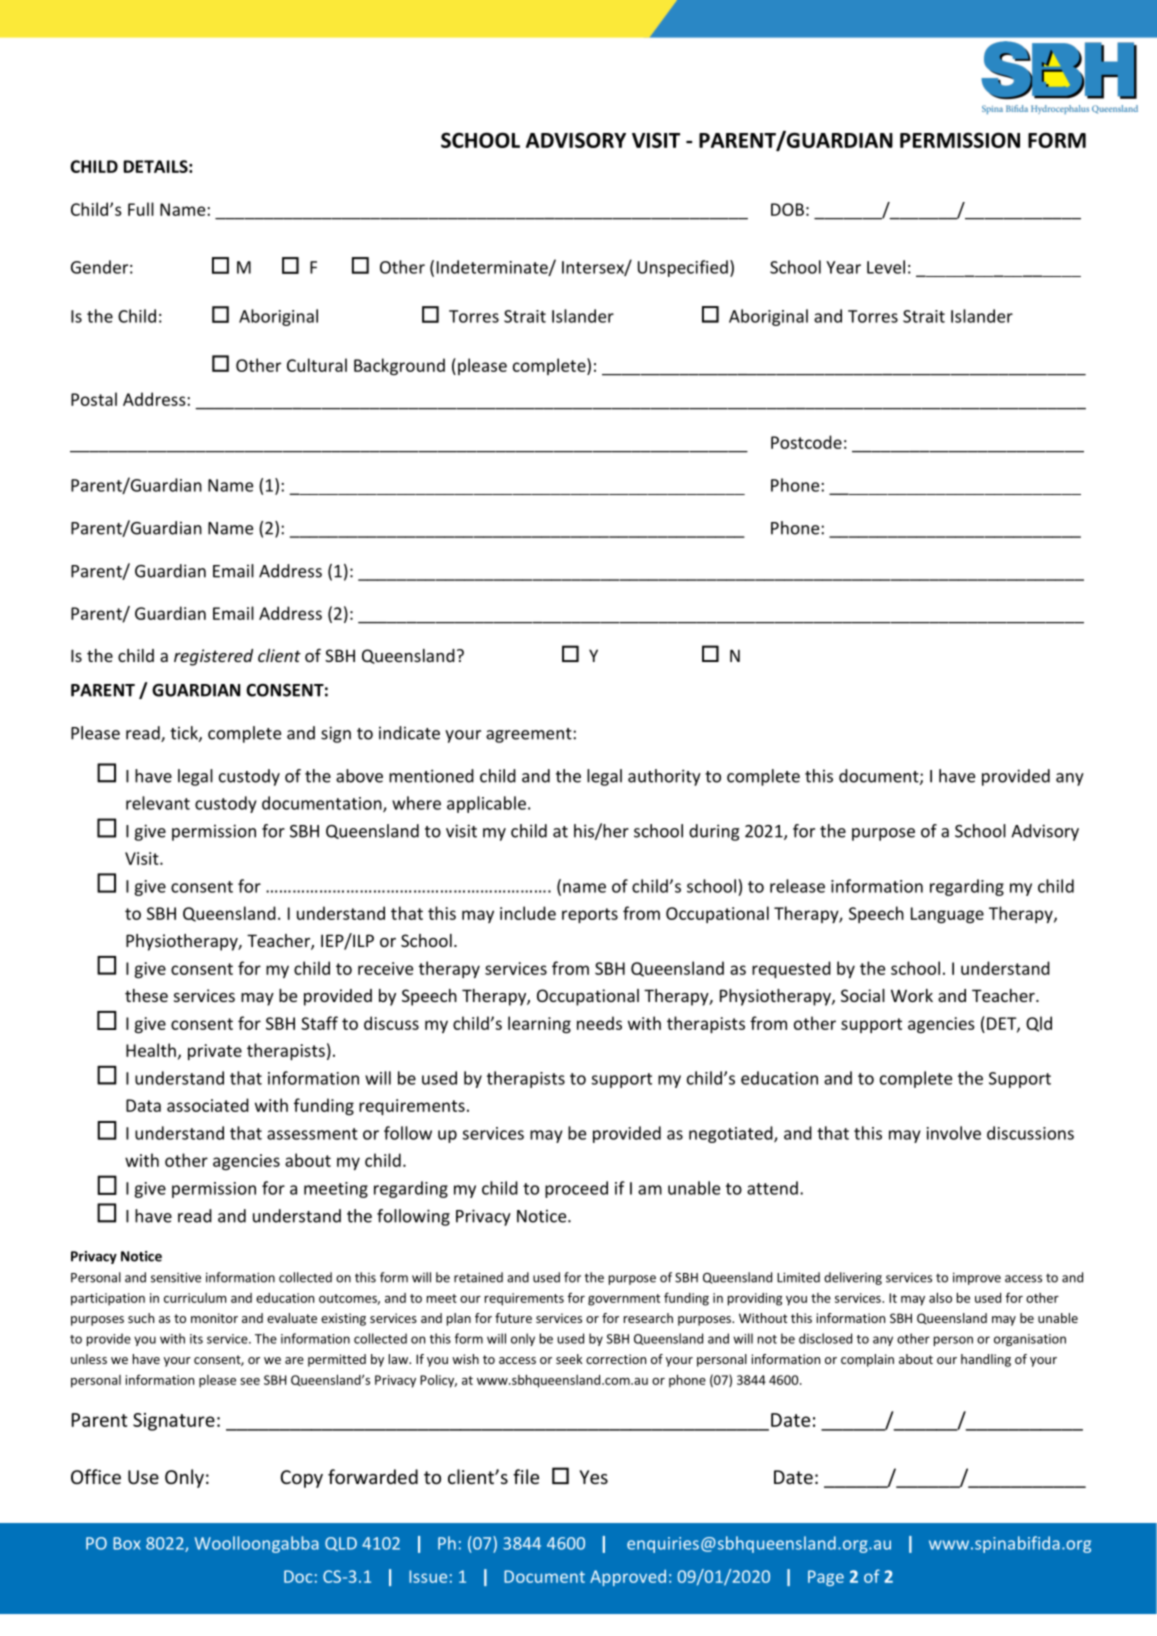 This page has width=1157, height=1636. Describe the element at coordinates (141, 209) in the page. I see `Full` at that location.
